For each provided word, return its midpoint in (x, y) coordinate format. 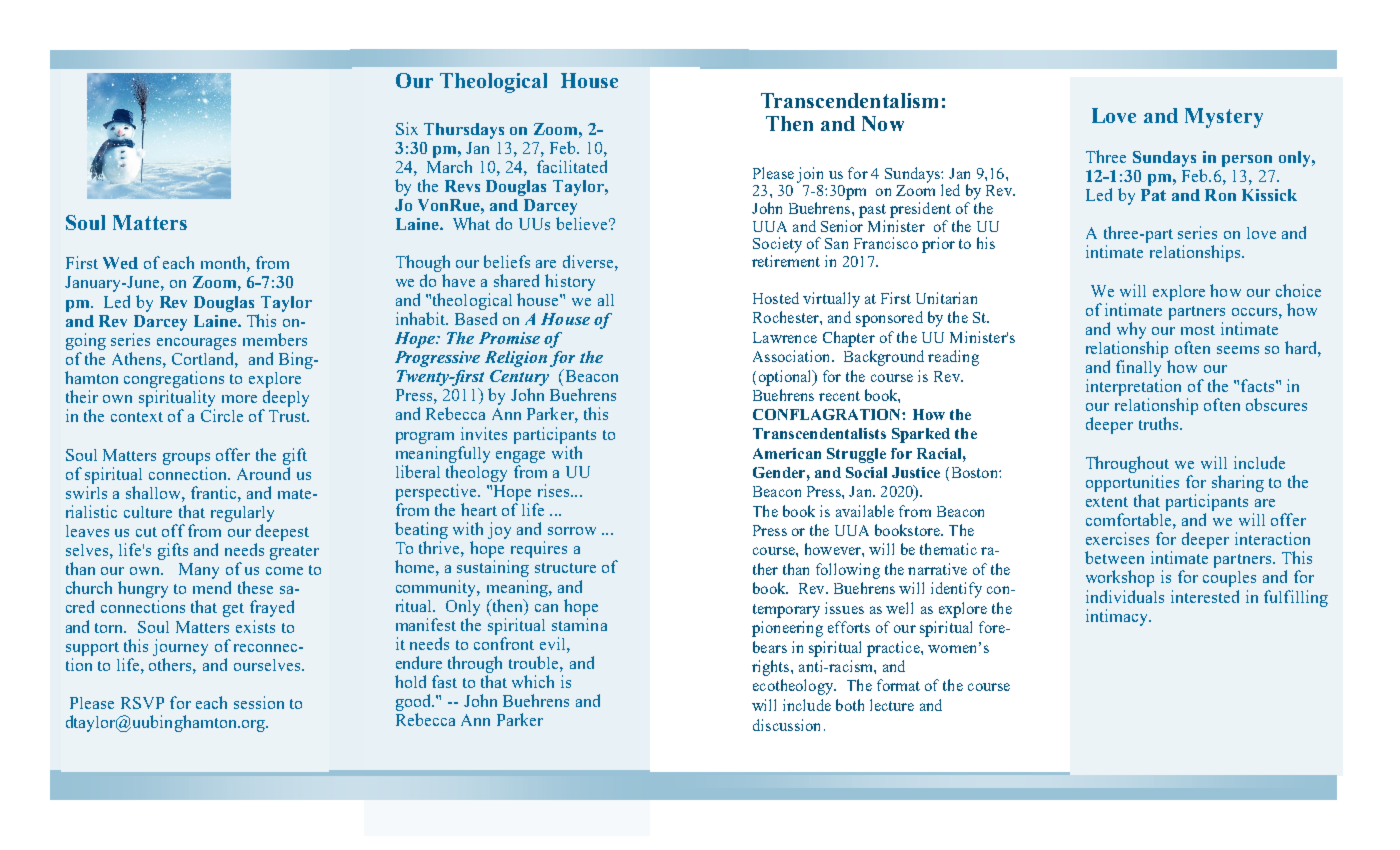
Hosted (776, 298)
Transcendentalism (849, 100)
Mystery (1224, 118)
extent (1107, 502)
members (275, 339)
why (1131, 330)
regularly (242, 514)
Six (407, 128)
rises (555, 490)
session (259, 702)
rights (772, 668)
